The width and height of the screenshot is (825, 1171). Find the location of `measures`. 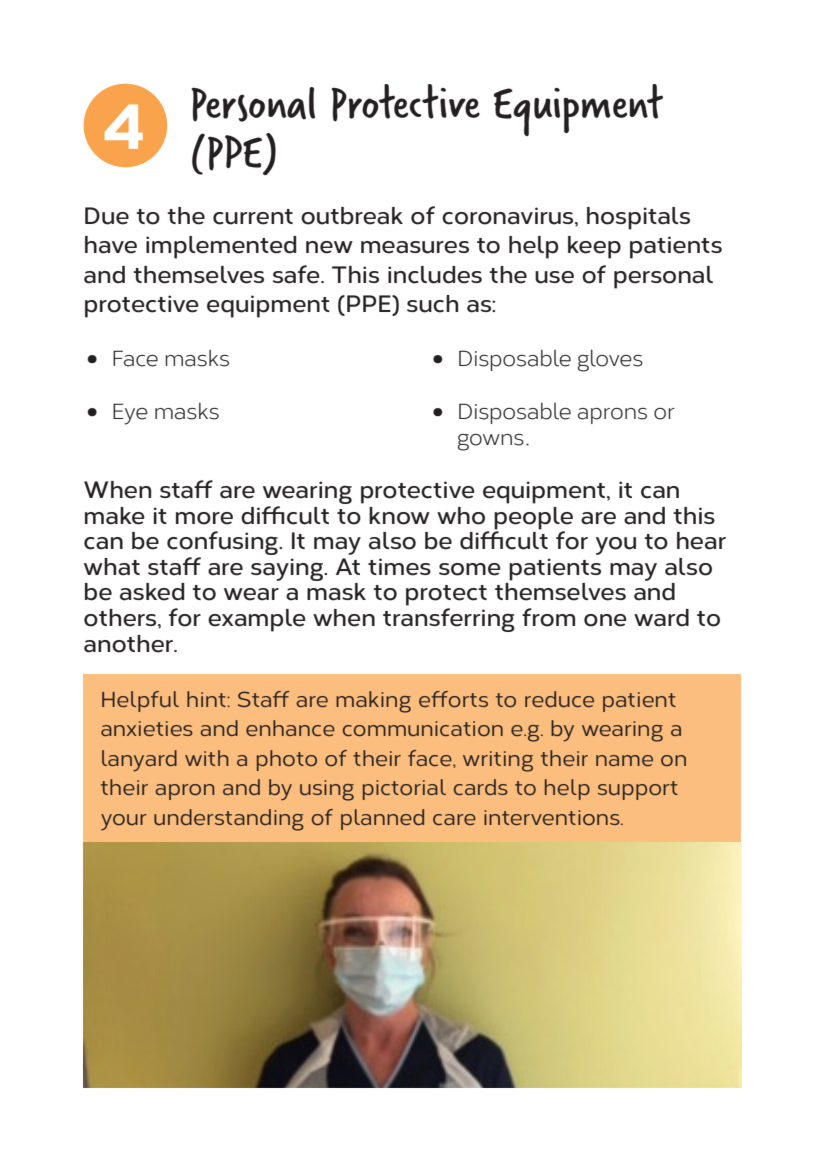

measures is located at coordinates (415, 247).
